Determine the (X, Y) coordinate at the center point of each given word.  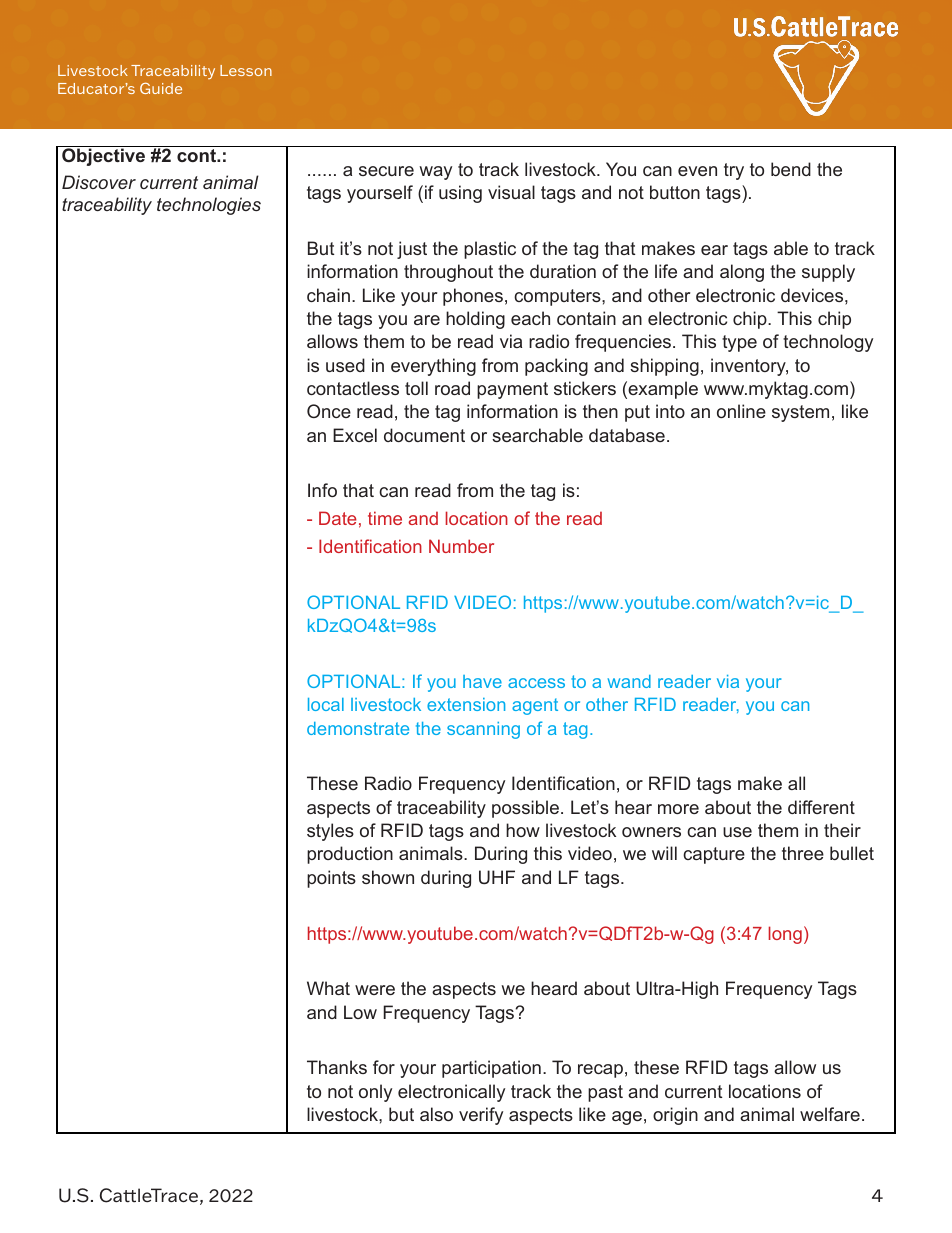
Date (338, 518)
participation (491, 1069)
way (435, 173)
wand (629, 681)
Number (461, 546)
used (345, 365)
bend (791, 169)
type (739, 343)
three (803, 853)
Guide (161, 88)
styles (330, 832)
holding (475, 320)
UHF (497, 877)
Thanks (337, 1067)
